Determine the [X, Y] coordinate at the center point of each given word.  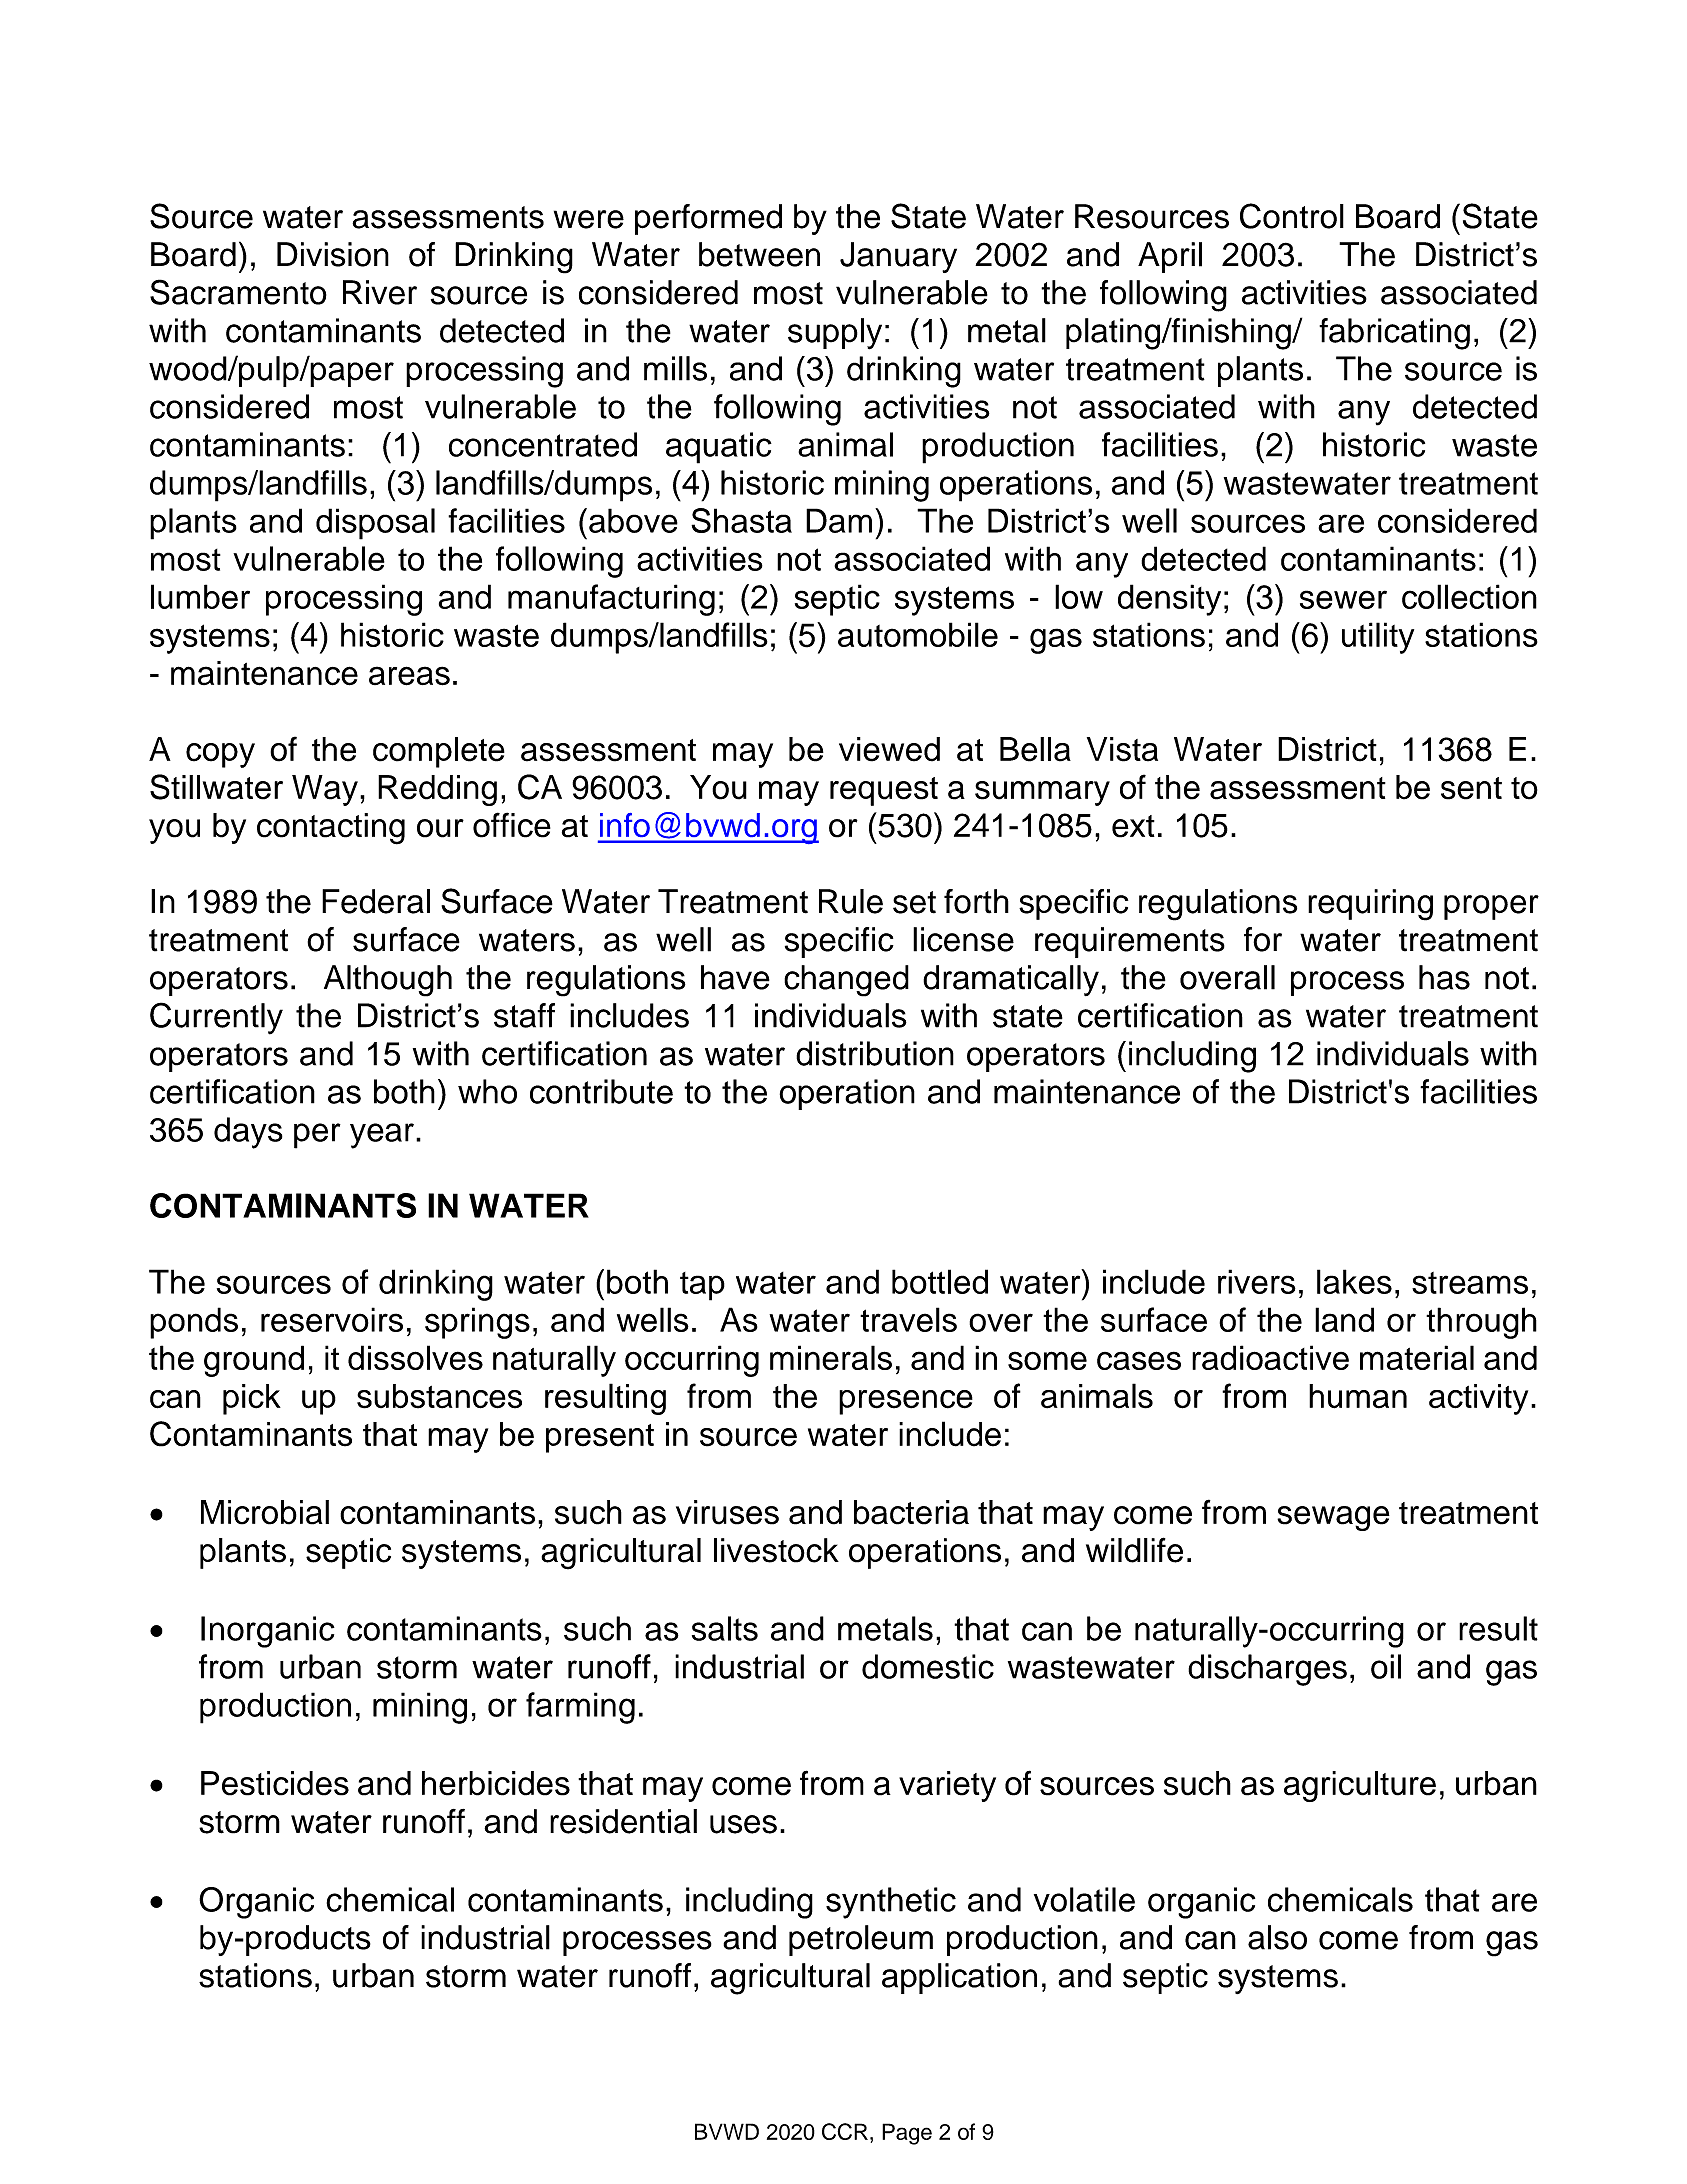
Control [1292, 216]
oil [1386, 1666]
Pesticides [275, 1783]
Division [333, 254]
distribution [875, 1053]
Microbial [265, 1512]
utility [1378, 638]
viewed [889, 749]
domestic [928, 1666]
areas [409, 676]
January [898, 257]
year [382, 1136]
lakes [1354, 1281]
